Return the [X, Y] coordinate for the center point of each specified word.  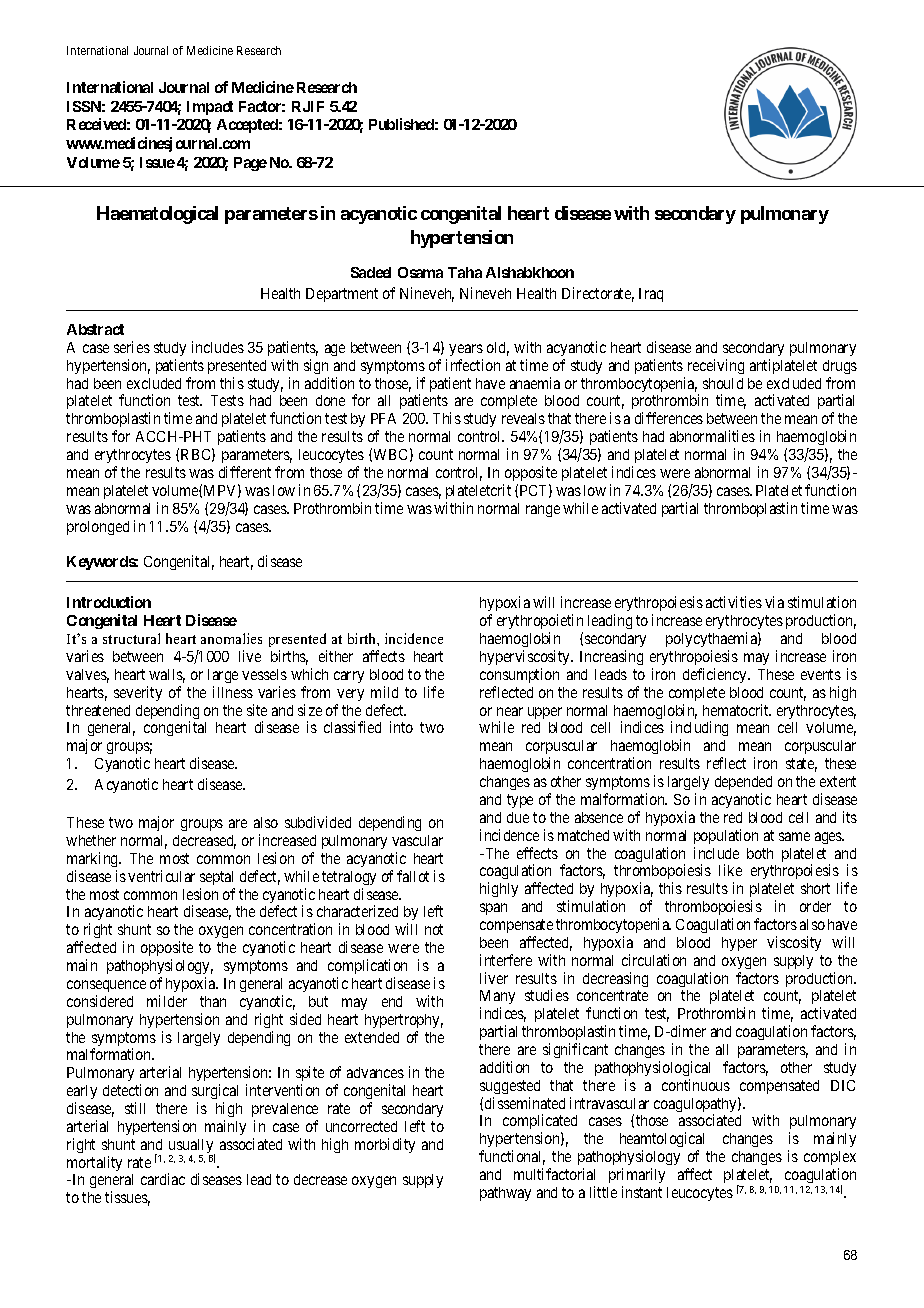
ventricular [161, 876]
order [815, 906]
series [132, 347]
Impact [210, 108]
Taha [465, 272]
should [723, 383]
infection [473, 365]
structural [131, 638]
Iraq [651, 295]
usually [192, 1147]
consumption [519, 675]
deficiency [716, 675]
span [493, 909]
